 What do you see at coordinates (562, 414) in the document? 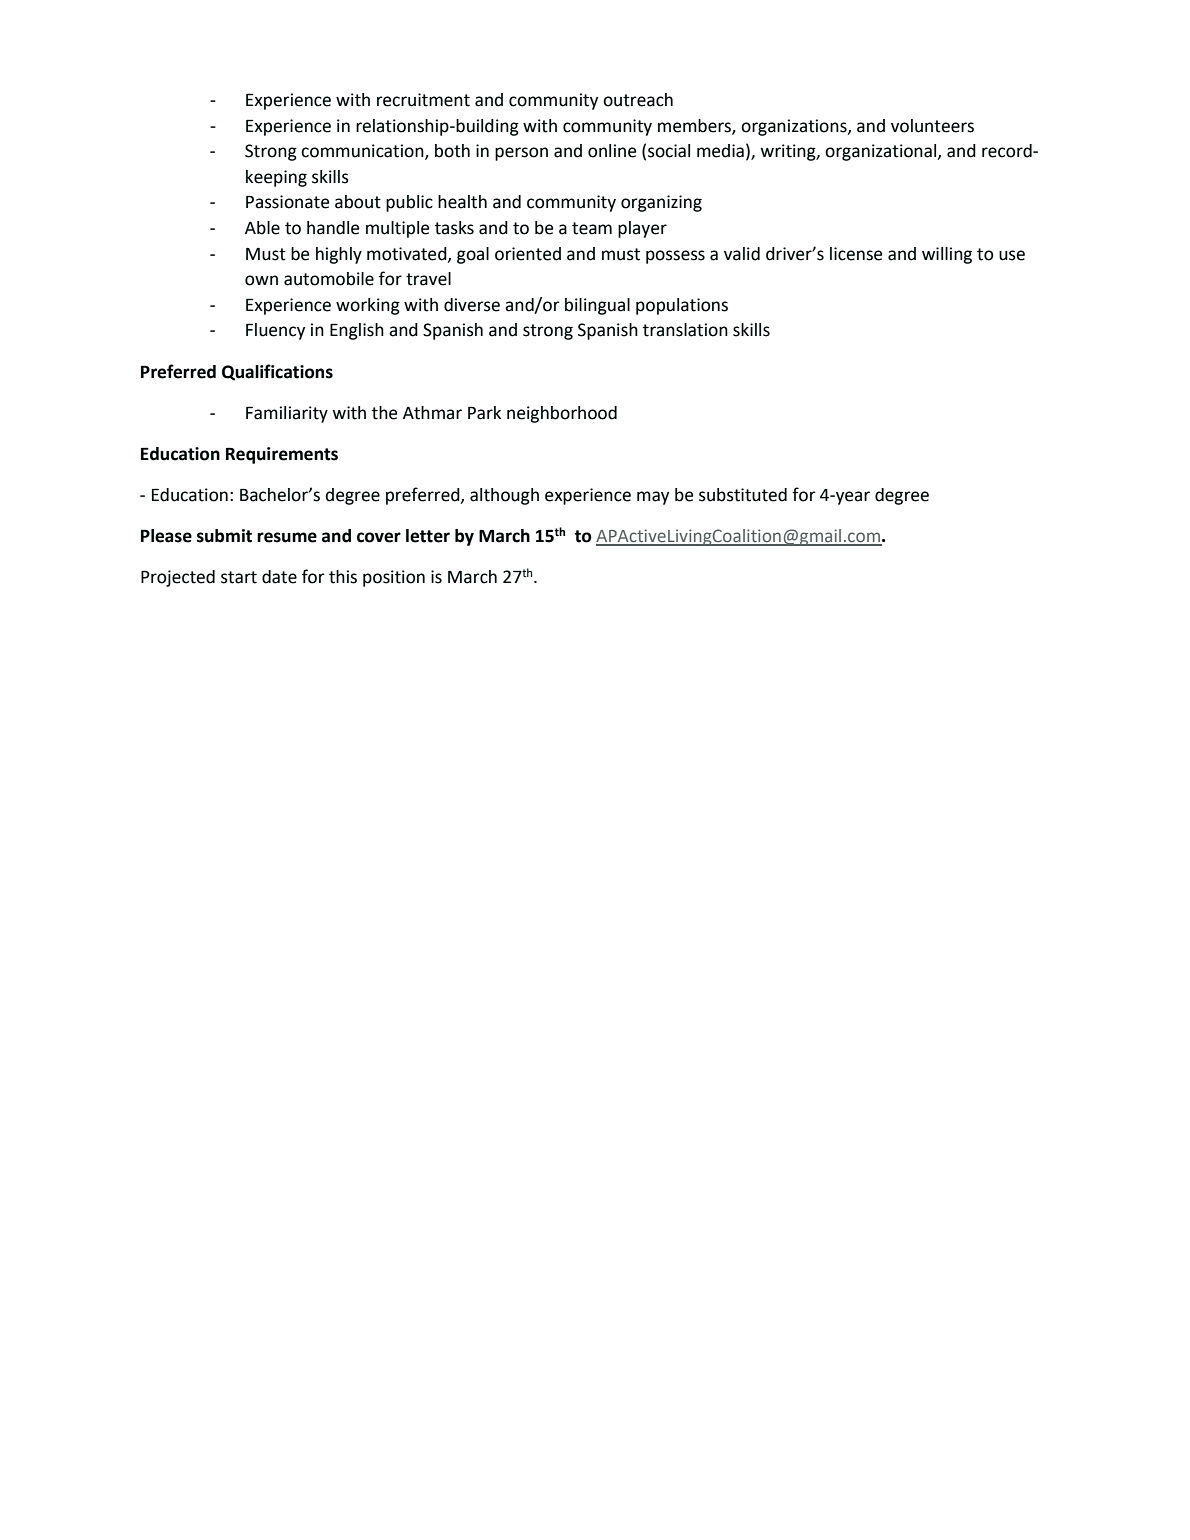
I see `neighborhood` at bounding box center [562, 414].
